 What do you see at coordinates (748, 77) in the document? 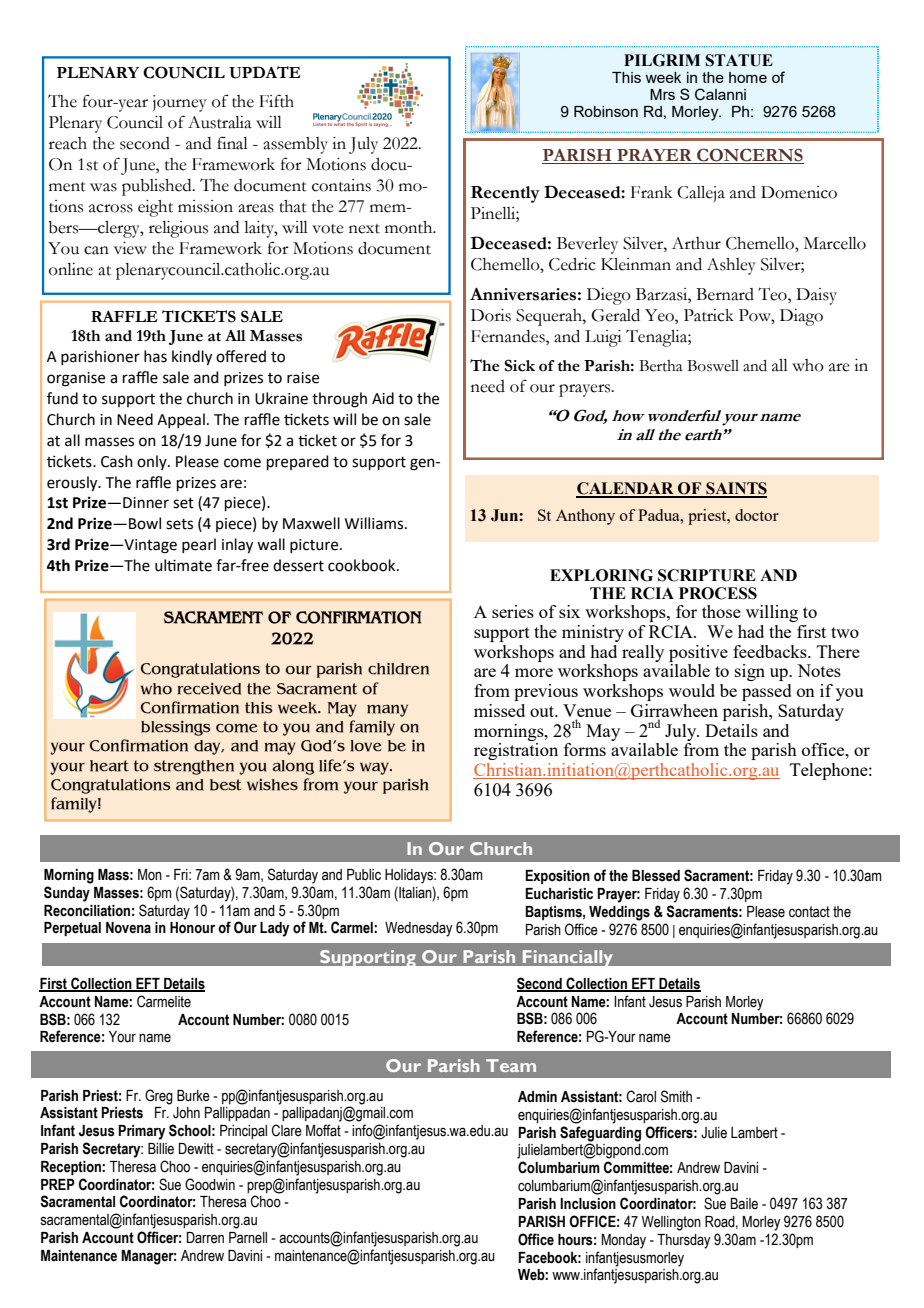
I see `home` at bounding box center [748, 77].
